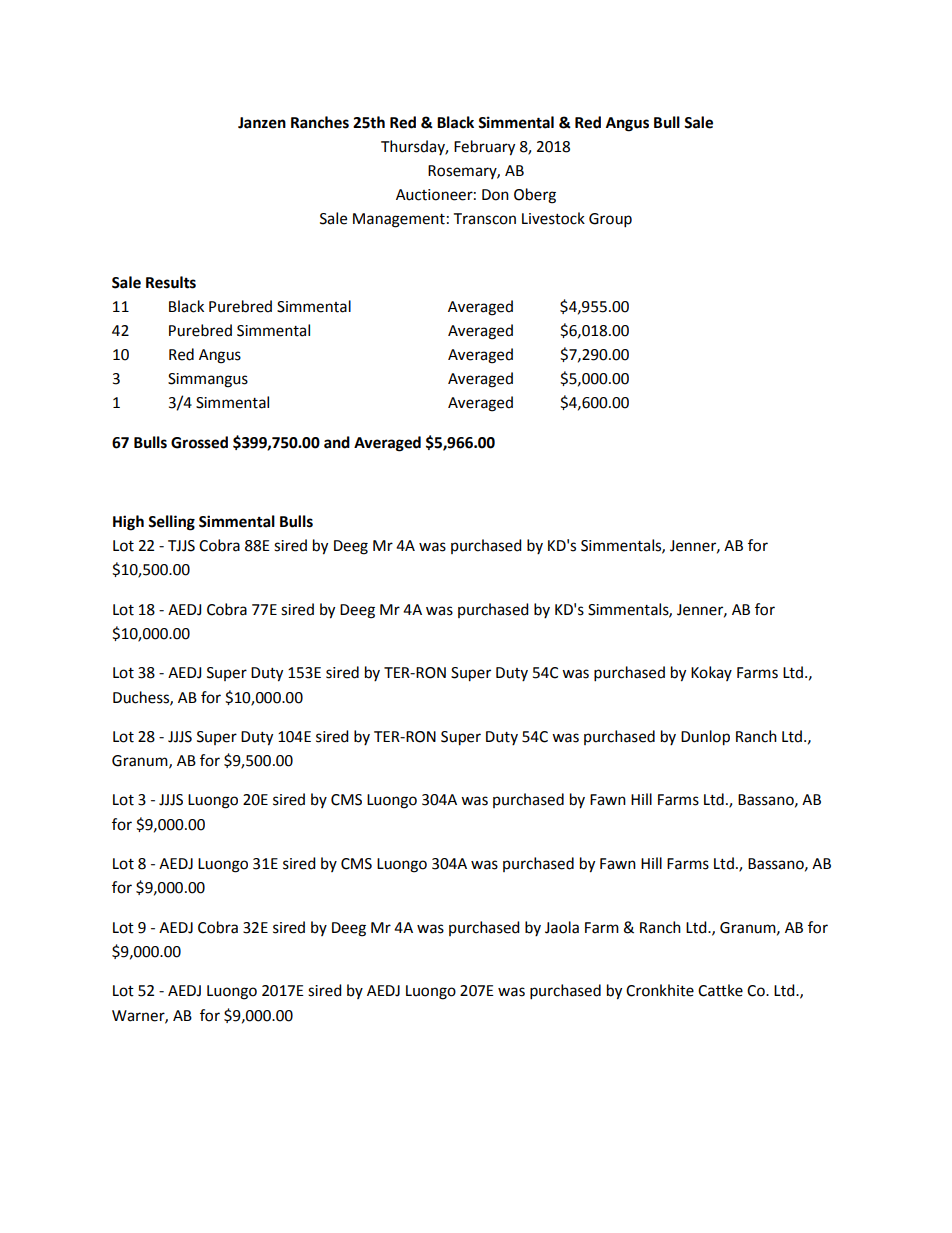 This page has width=952, height=1233. Describe the element at coordinates (199, 442) in the page. I see `Grossed` at that location.
